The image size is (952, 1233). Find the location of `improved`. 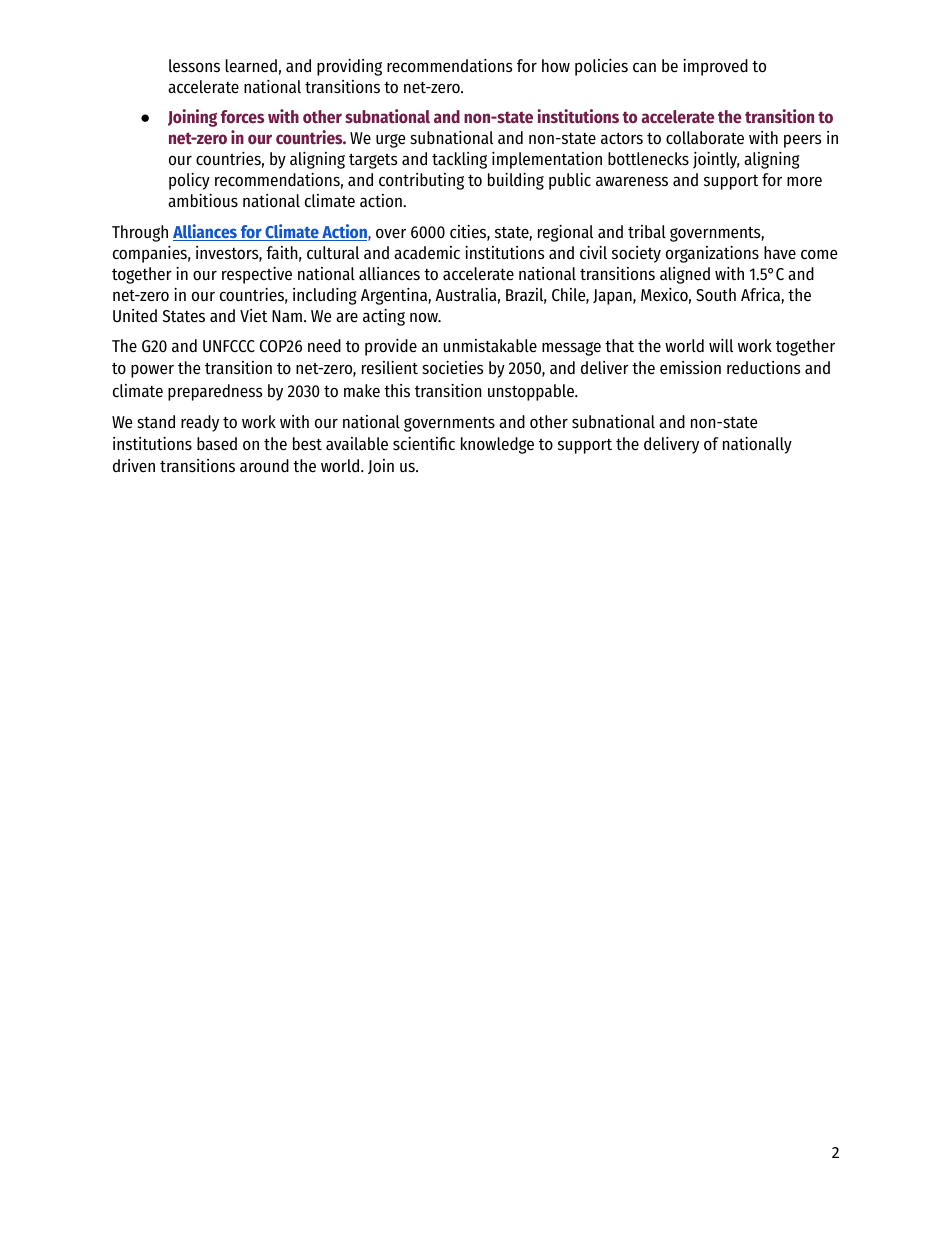

improved is located at coordinates (715, 67).
